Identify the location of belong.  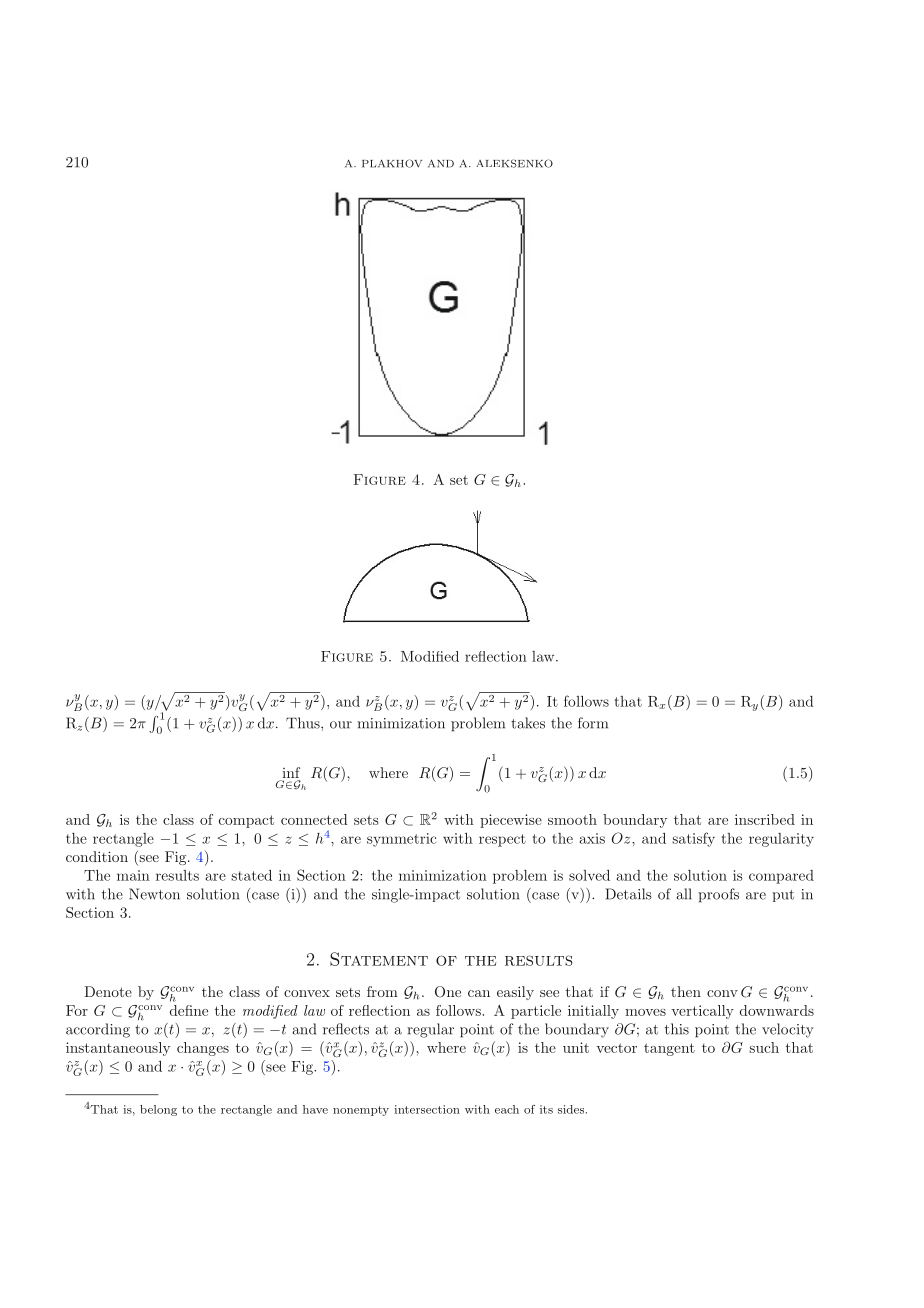
(158, 1110).
